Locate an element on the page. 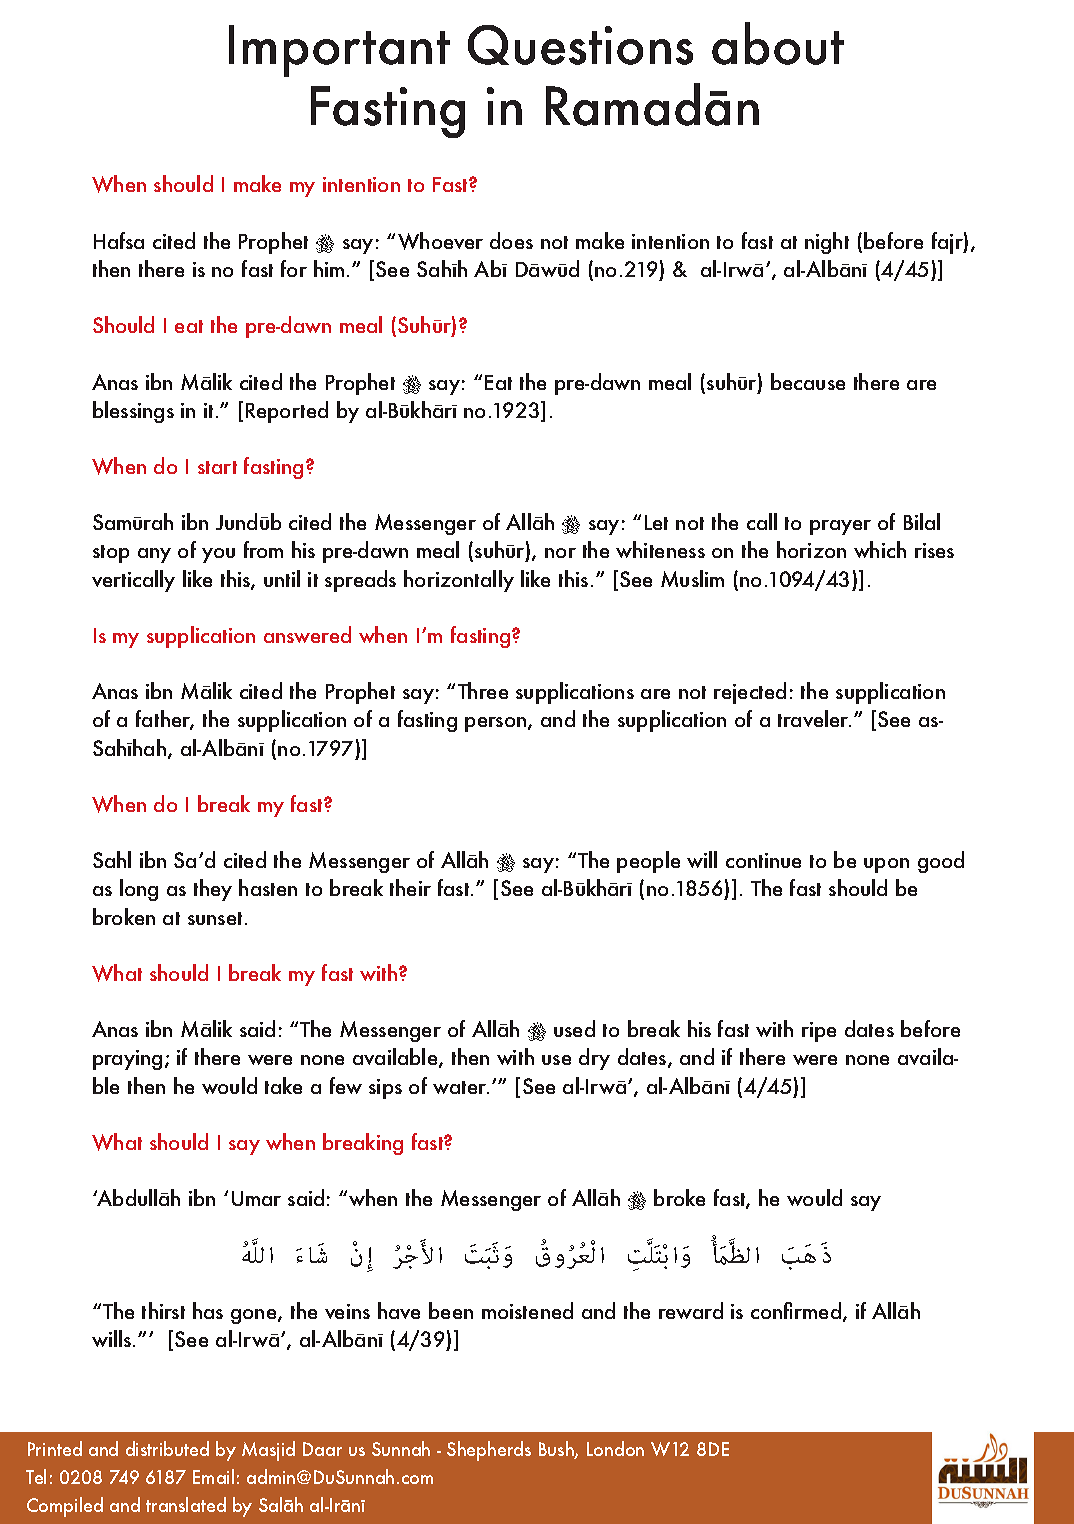  person is located at coordinates (497, 724).
